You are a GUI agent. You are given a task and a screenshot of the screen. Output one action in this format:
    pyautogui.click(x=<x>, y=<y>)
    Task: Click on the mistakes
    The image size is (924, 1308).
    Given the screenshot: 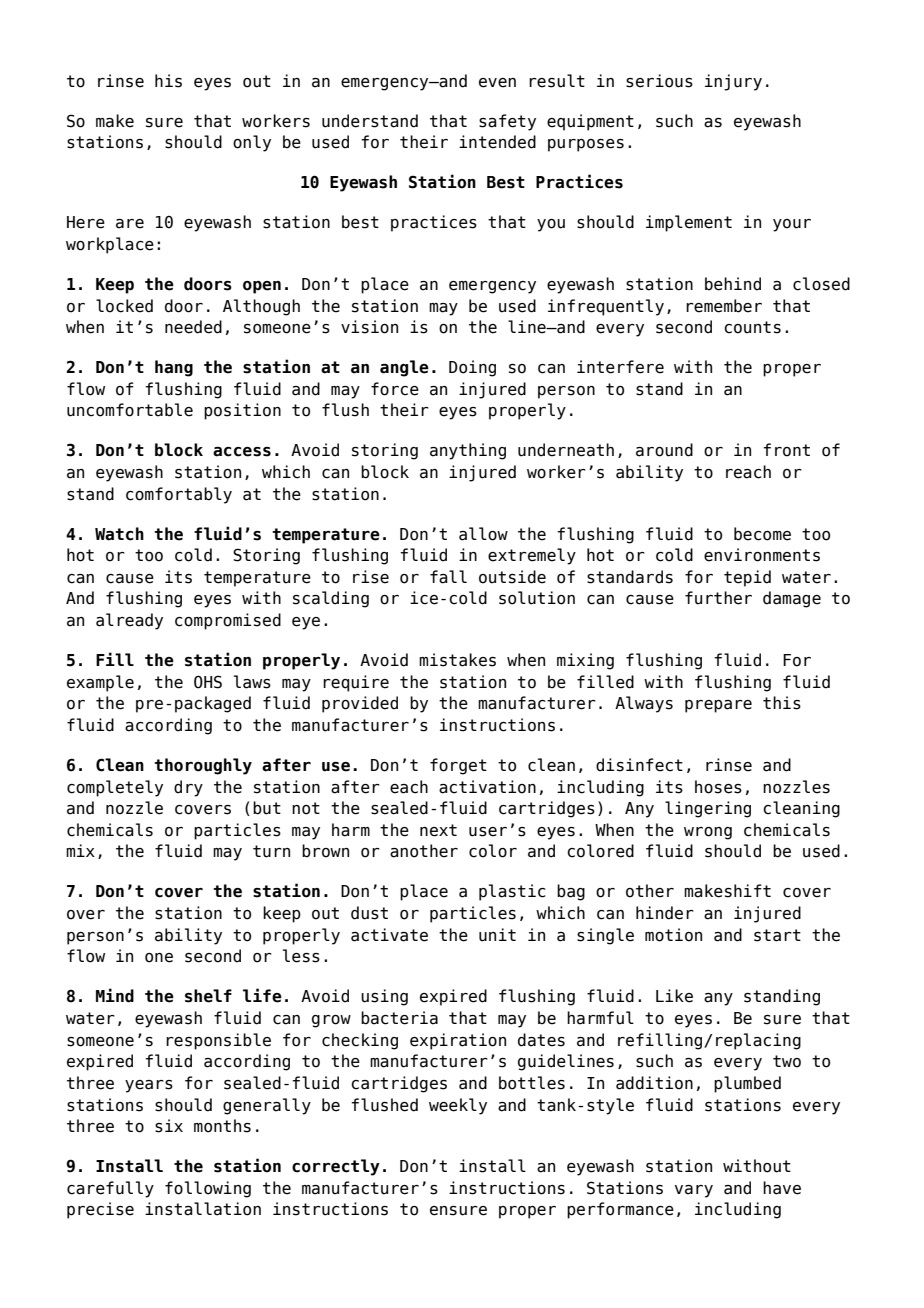 What is the action you would take?
    pyautogui.click(x=457, y=660)
